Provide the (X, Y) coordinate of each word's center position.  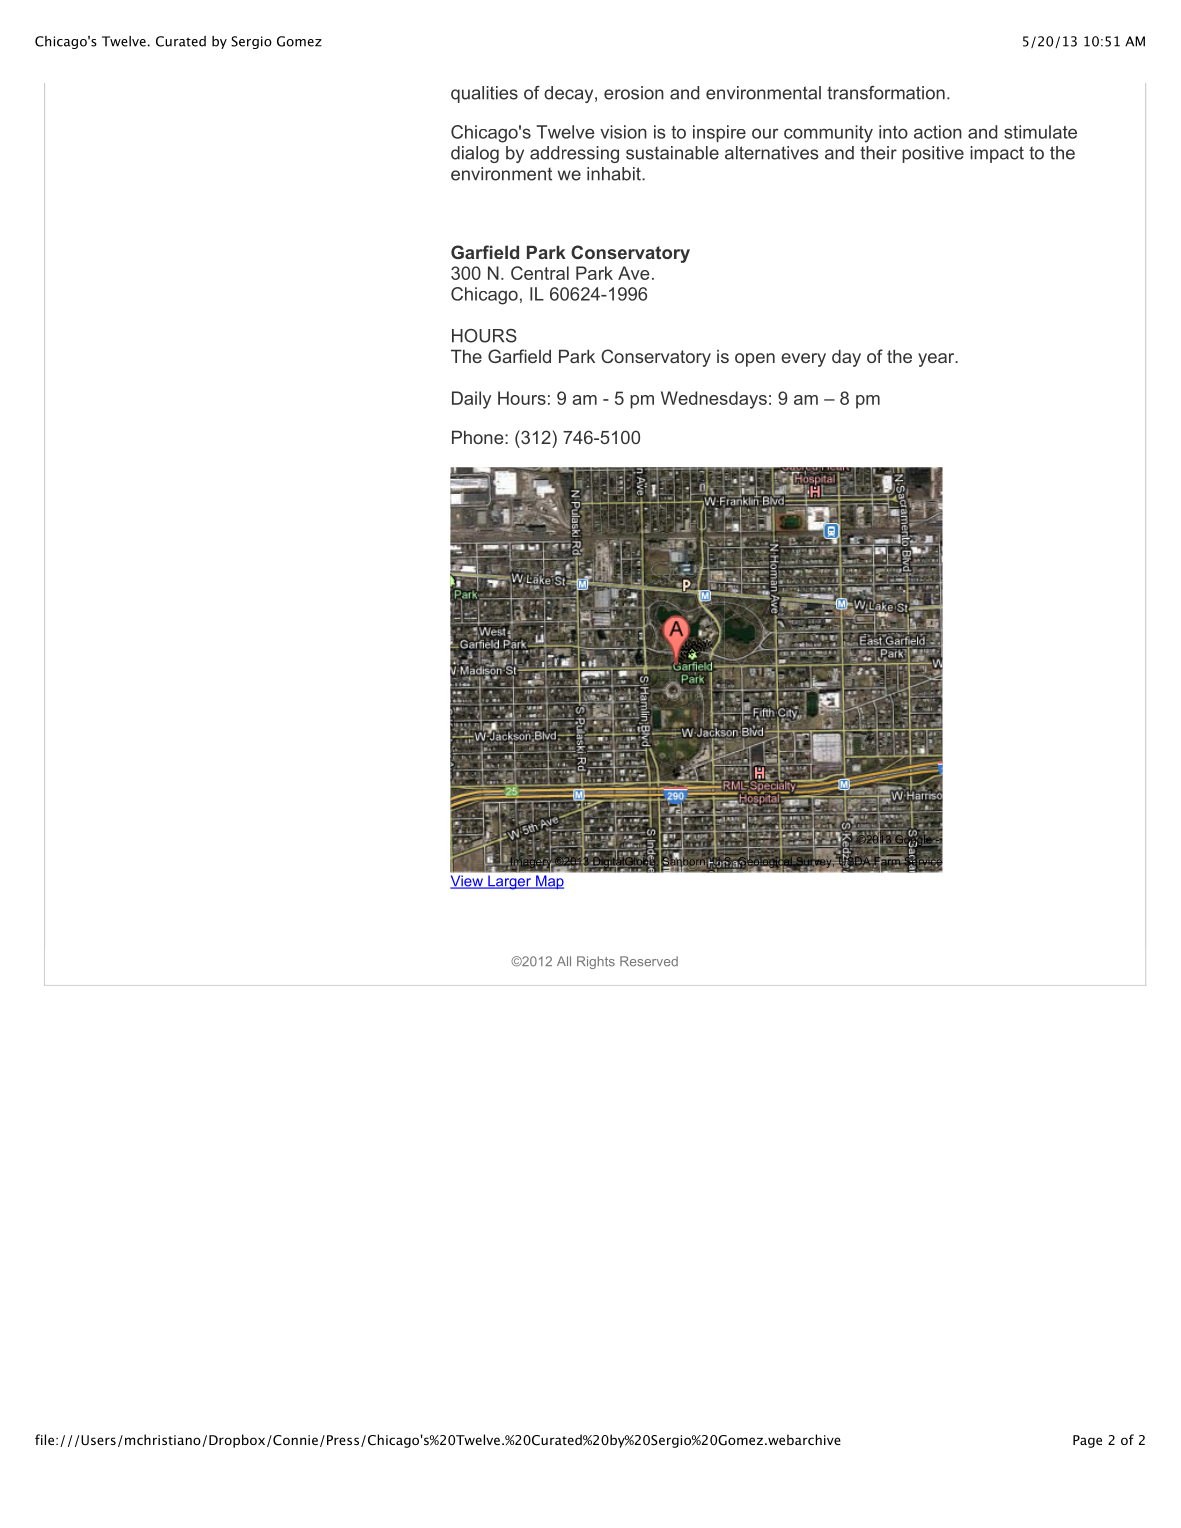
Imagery (531, 862)
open (755, 360)
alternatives (772, 153)
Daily (471, 400)
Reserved (649, 961)
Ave (634, 273)
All (564, 961)
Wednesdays (714, 400)
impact (997, 154)
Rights (596, 962)
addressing (574, 154)
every (803, 360)
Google (913, 840)
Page (1087, 1441)
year (937, 360)
